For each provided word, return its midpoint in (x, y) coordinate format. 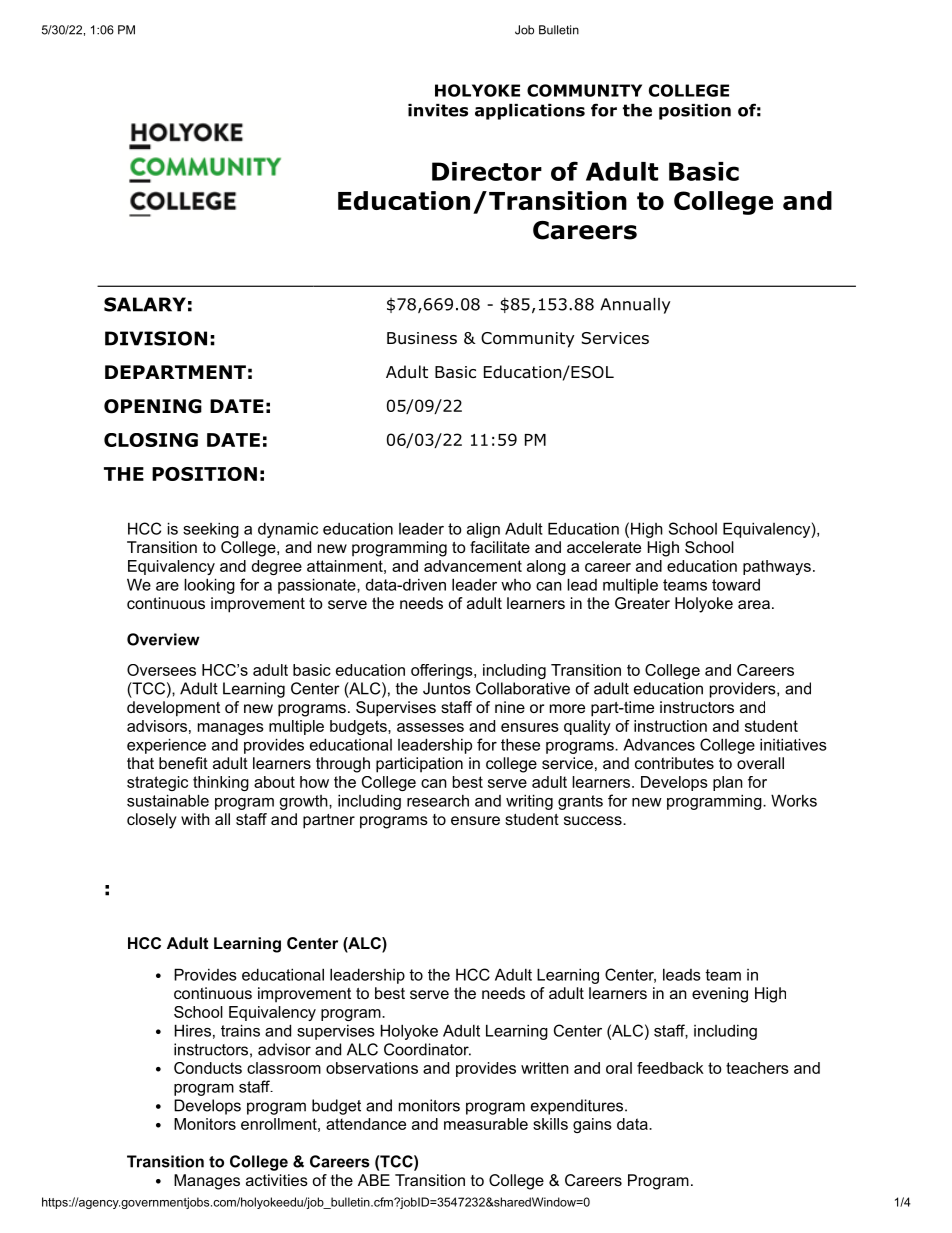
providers (743, 690)
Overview (163, 639)
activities (277, 1180)
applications (530, 112)
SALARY (145, 304)
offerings (443, 671)
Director (487, 171)
